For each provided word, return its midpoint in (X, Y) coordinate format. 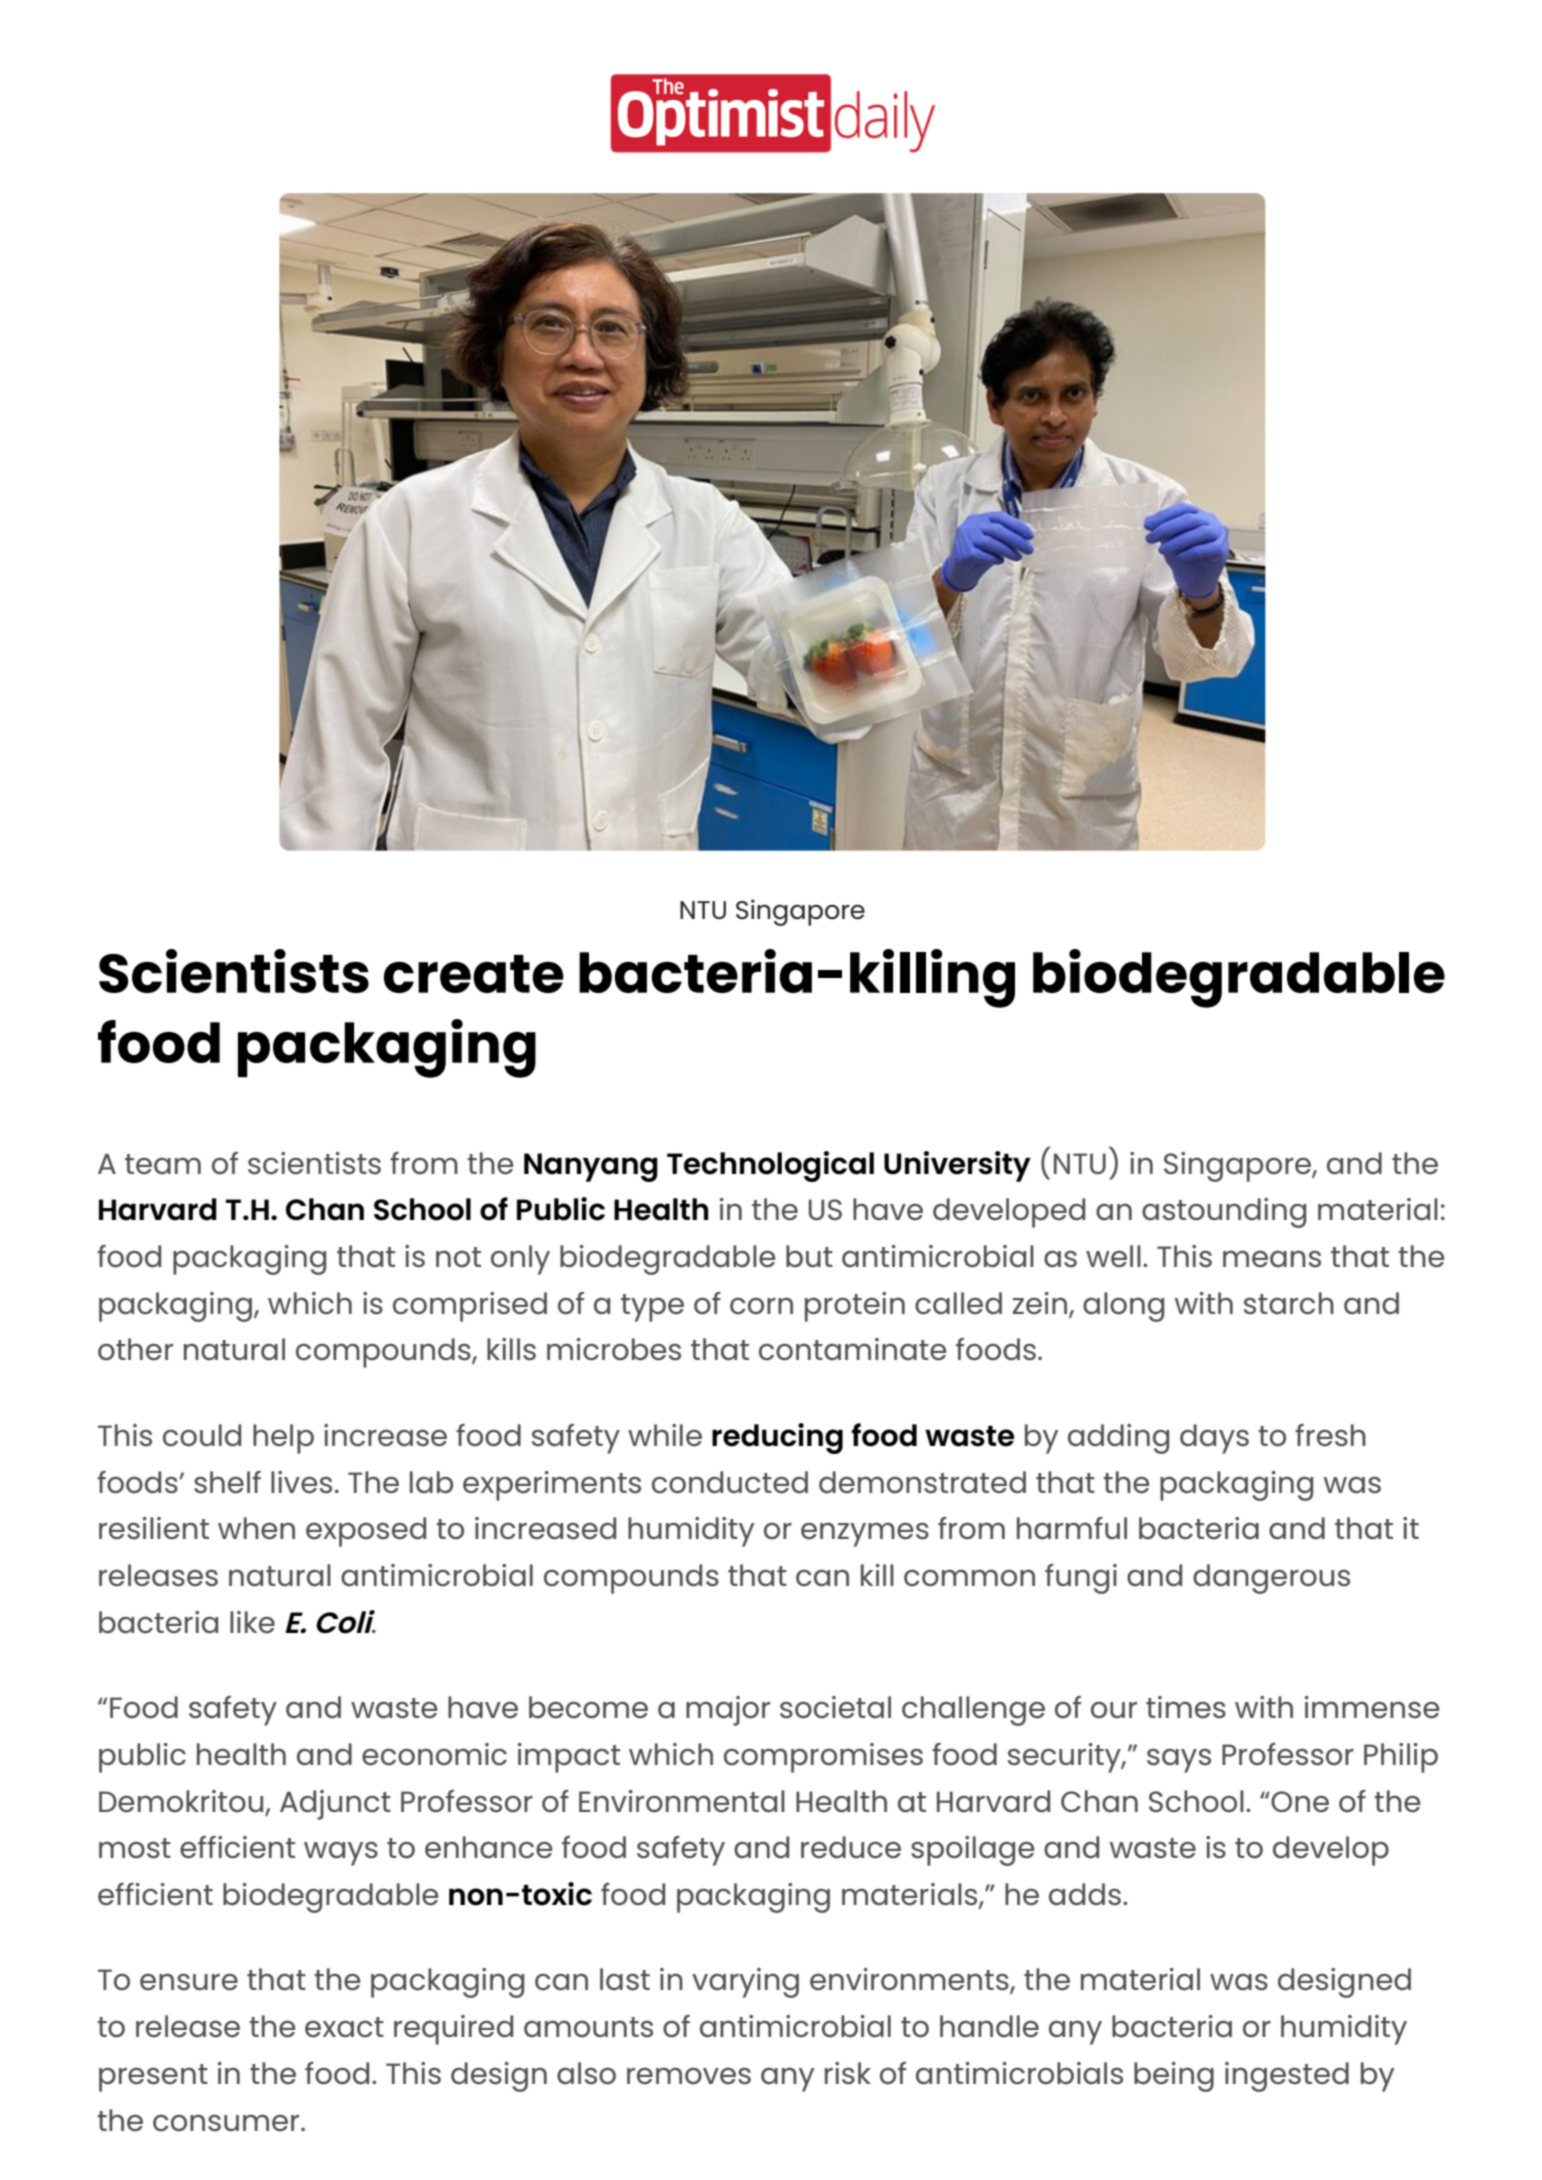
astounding (1224, 1213)
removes (689, 2076)
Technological (770, 1166)
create (474, 974)
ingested (1287, 2077)
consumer (227, 2123)
